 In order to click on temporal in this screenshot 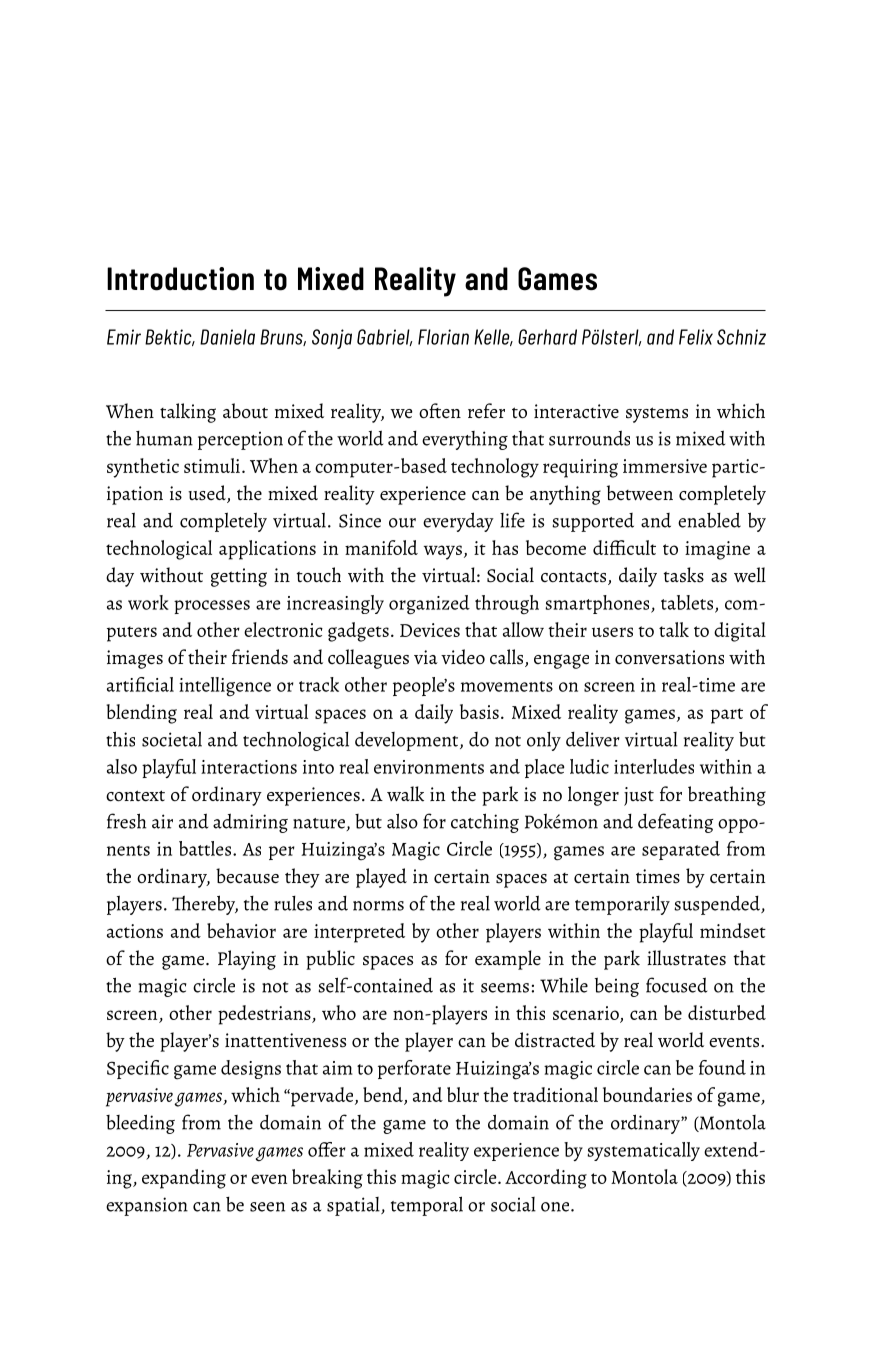, I will do `click(427, 1206)`.
